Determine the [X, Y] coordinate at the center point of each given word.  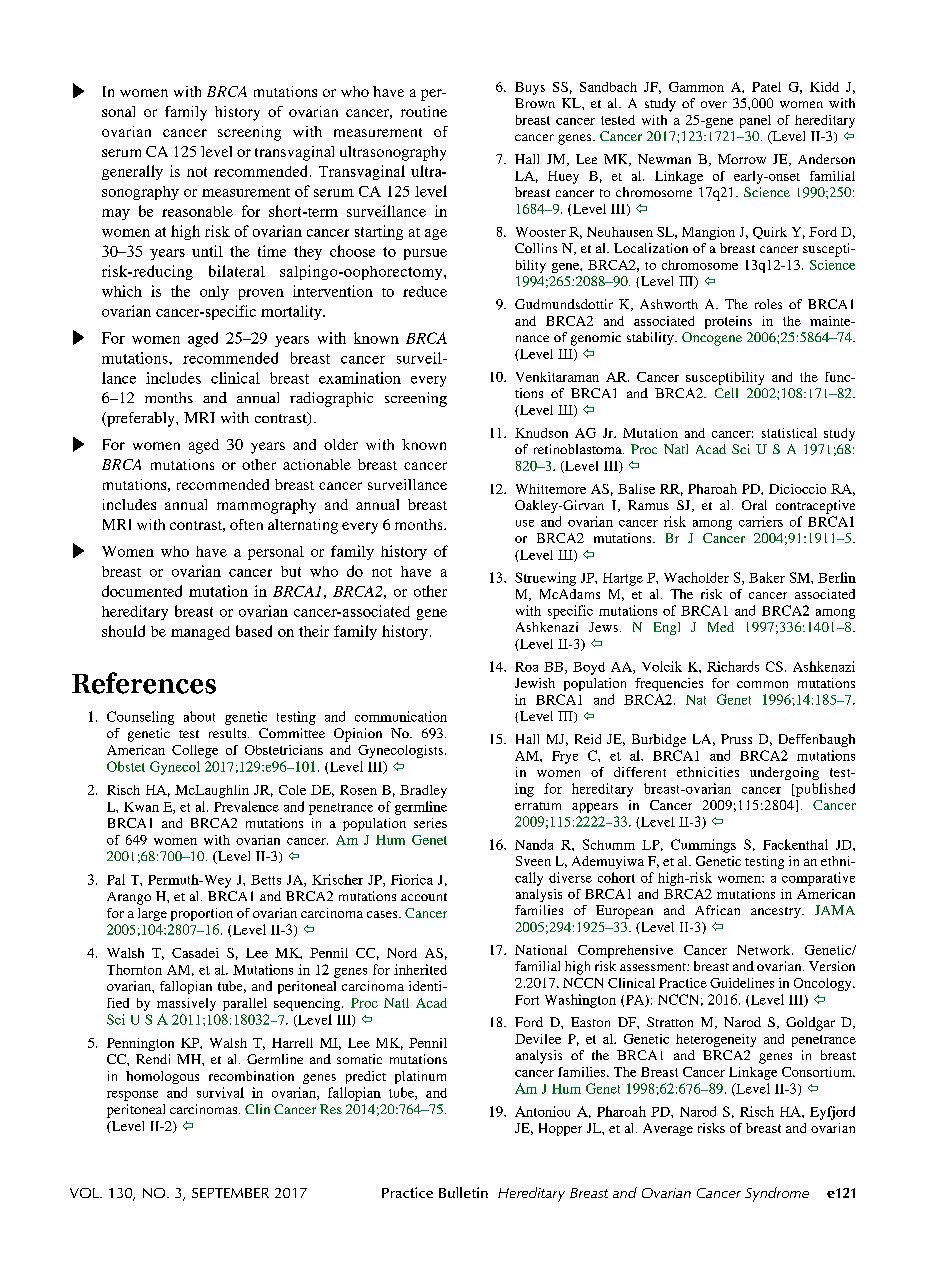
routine [424, 111]
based [254, 631]
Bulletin [463, 1192]
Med [721, 627]
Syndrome [777, 1194]
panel [755, 121]
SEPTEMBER [230, 1193]
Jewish [535, 683]
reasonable [197, 211]
